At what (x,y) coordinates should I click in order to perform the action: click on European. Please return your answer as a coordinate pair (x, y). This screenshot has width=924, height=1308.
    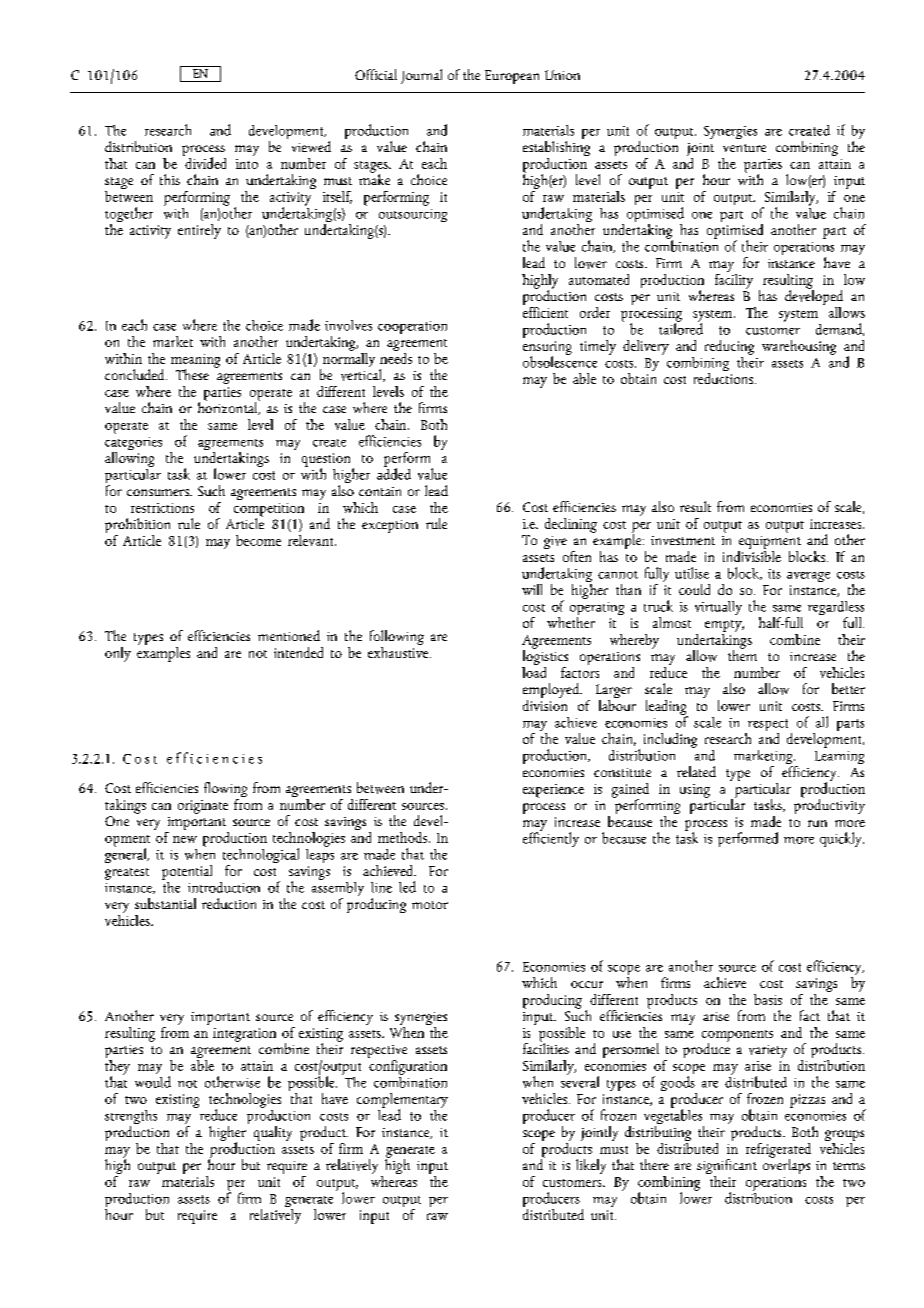
    Looking at the image, I should click on (512, 77).
